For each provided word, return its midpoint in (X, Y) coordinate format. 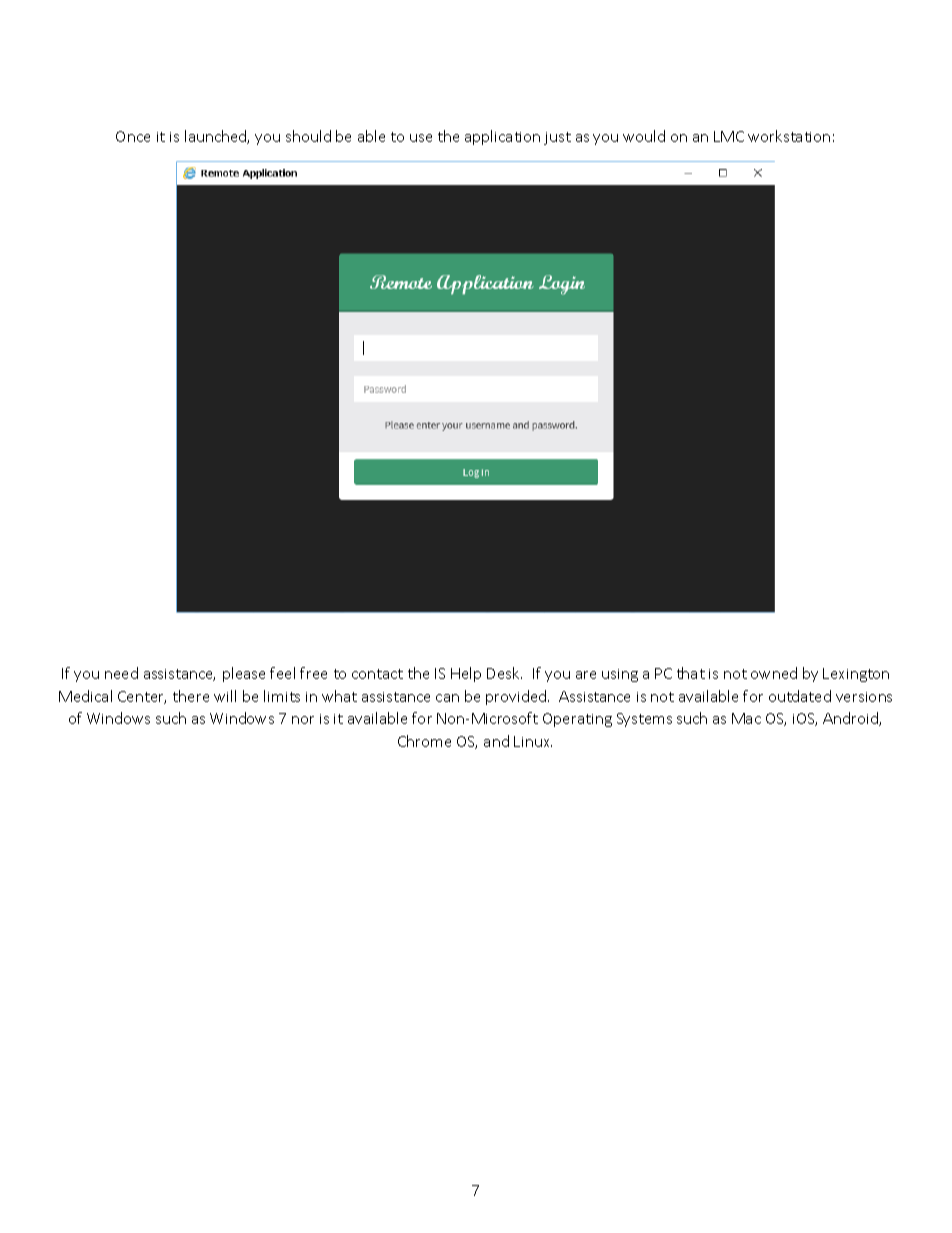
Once (133, 136)
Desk (504, 673)
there (191, 696)
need (121, 673)
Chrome (424, 741)
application (502, 137)
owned (774, 673)
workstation (789, 136)
